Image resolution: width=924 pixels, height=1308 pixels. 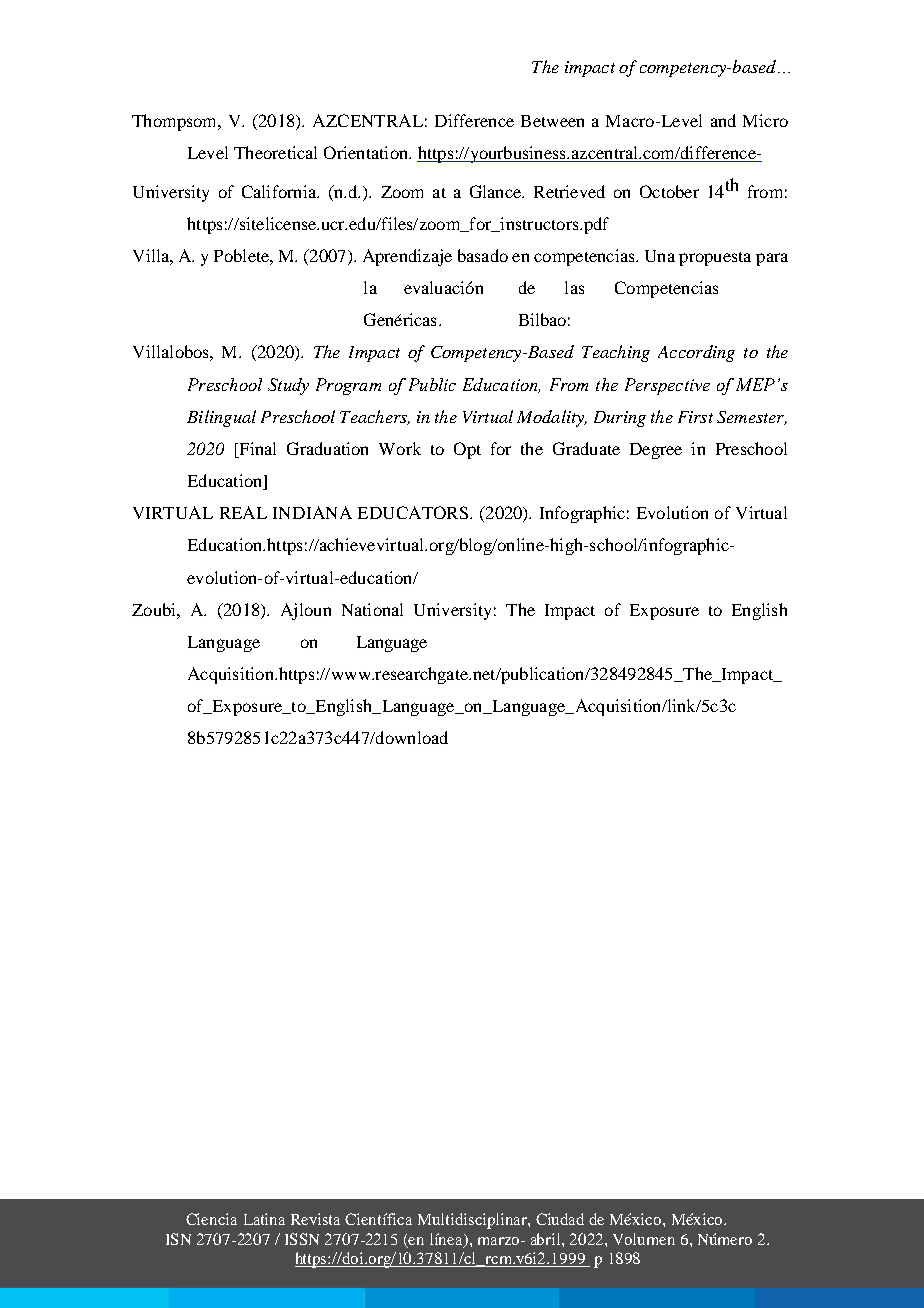 What do you see at coordinates (656, 451) in the screenshot?
I see `Degree` at bounding box center [656, 451].
